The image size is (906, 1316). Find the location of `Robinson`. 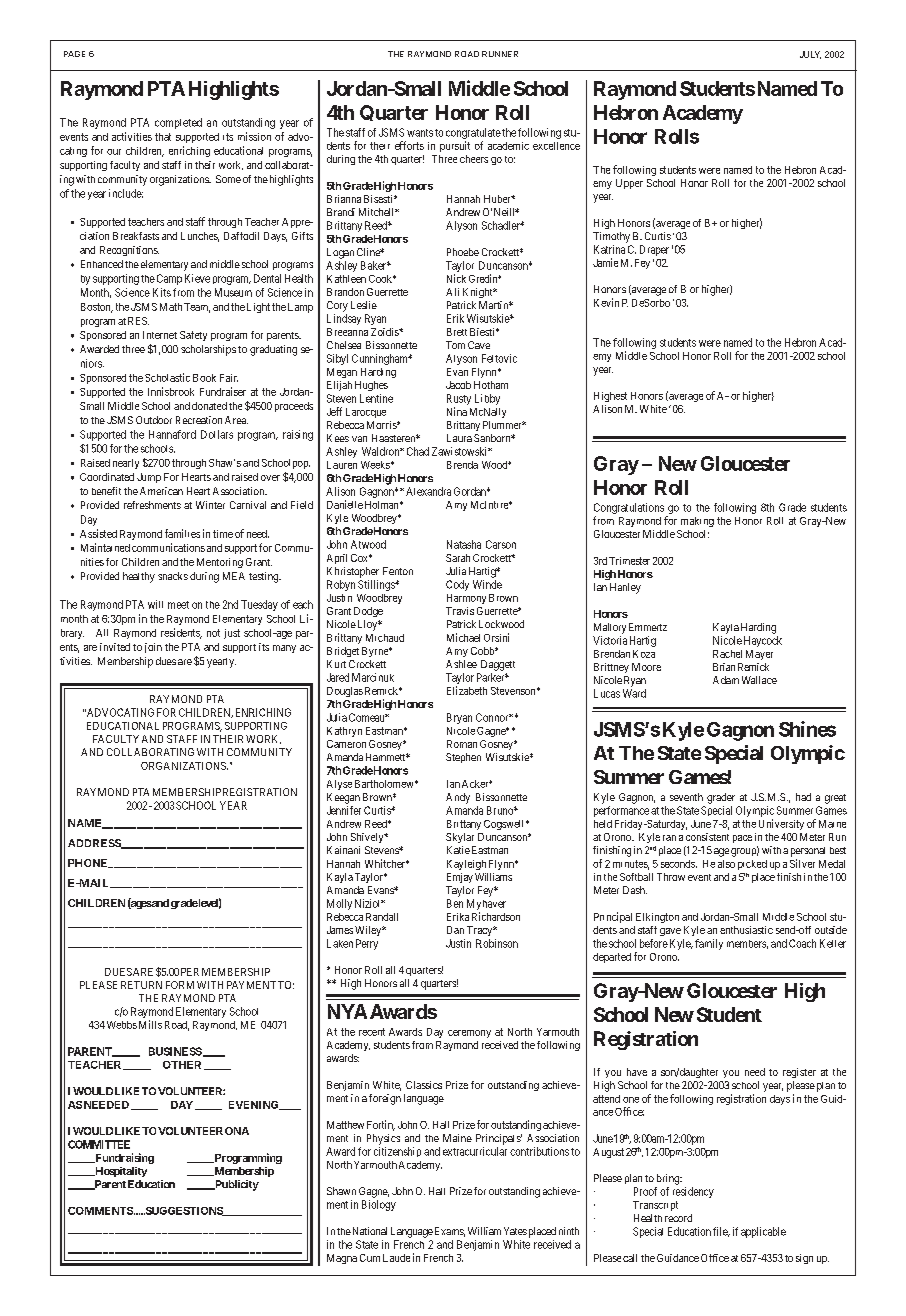

Robinson is located at coordinates (497, 943).
